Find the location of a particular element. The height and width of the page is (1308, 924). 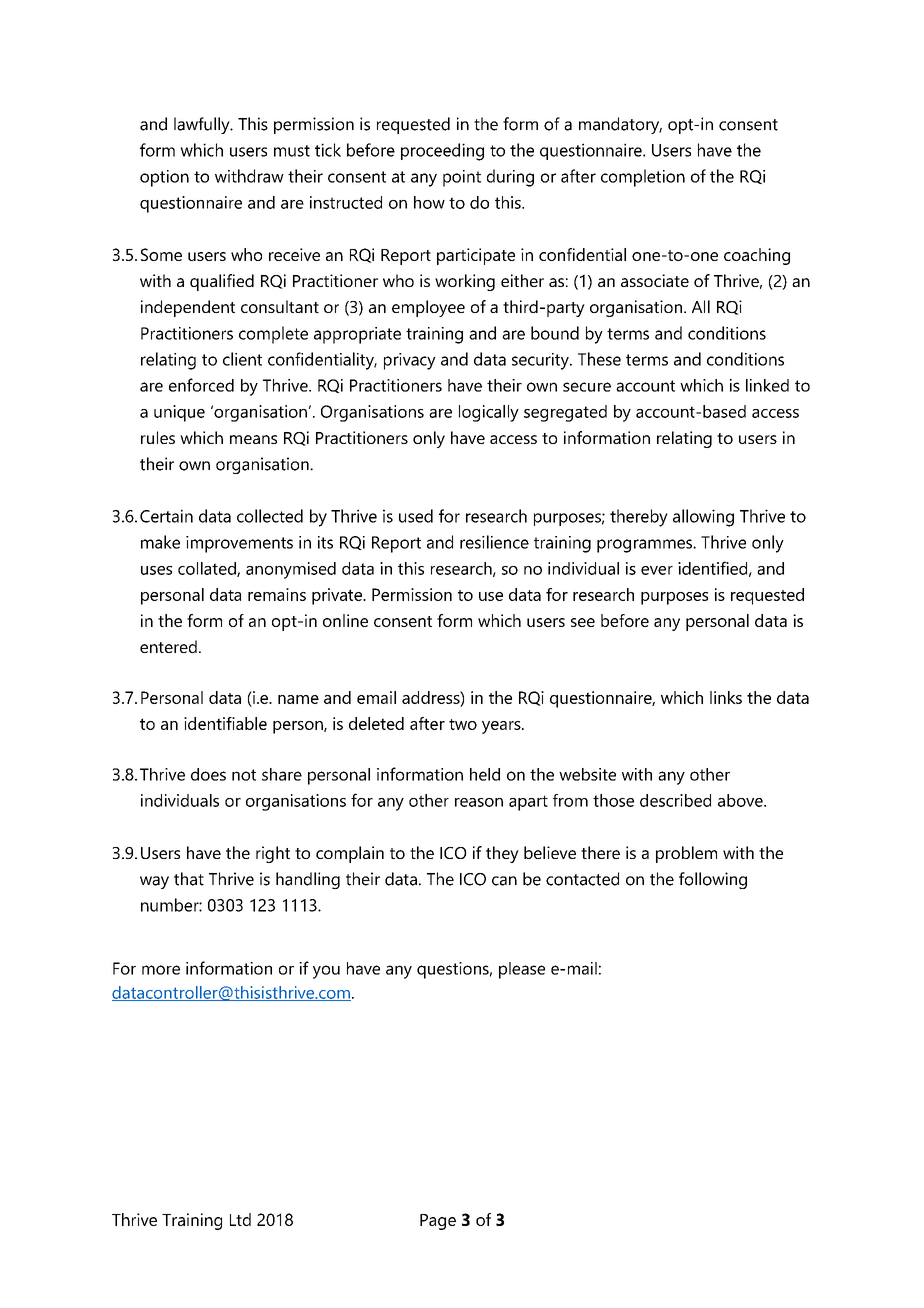

Ltd is located at coordinates (240, 1219).
